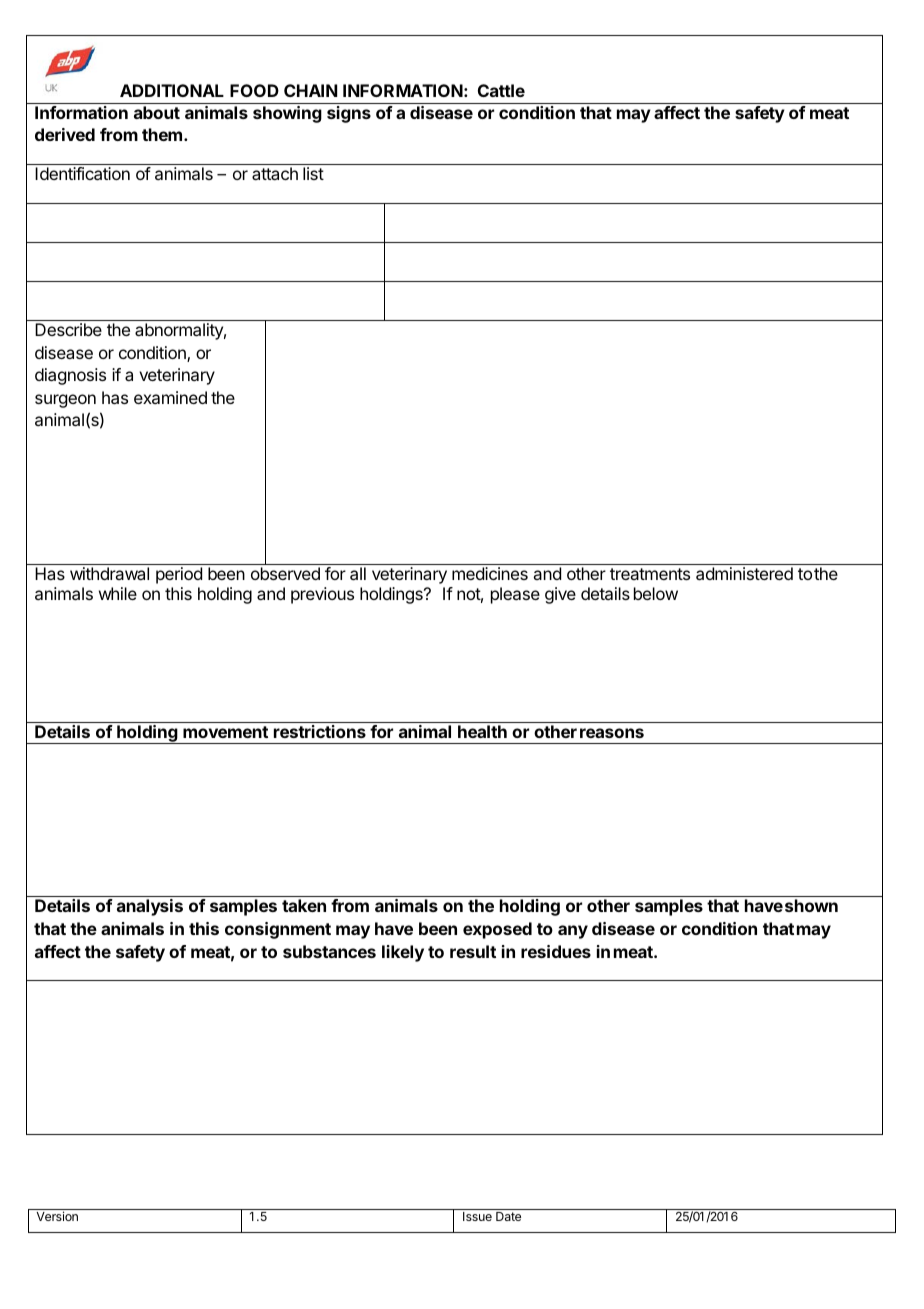 The height and width of the document is (1309, 924). Describe the element at coordinates (57, 1216) in the document. I see `Version` at that location.
